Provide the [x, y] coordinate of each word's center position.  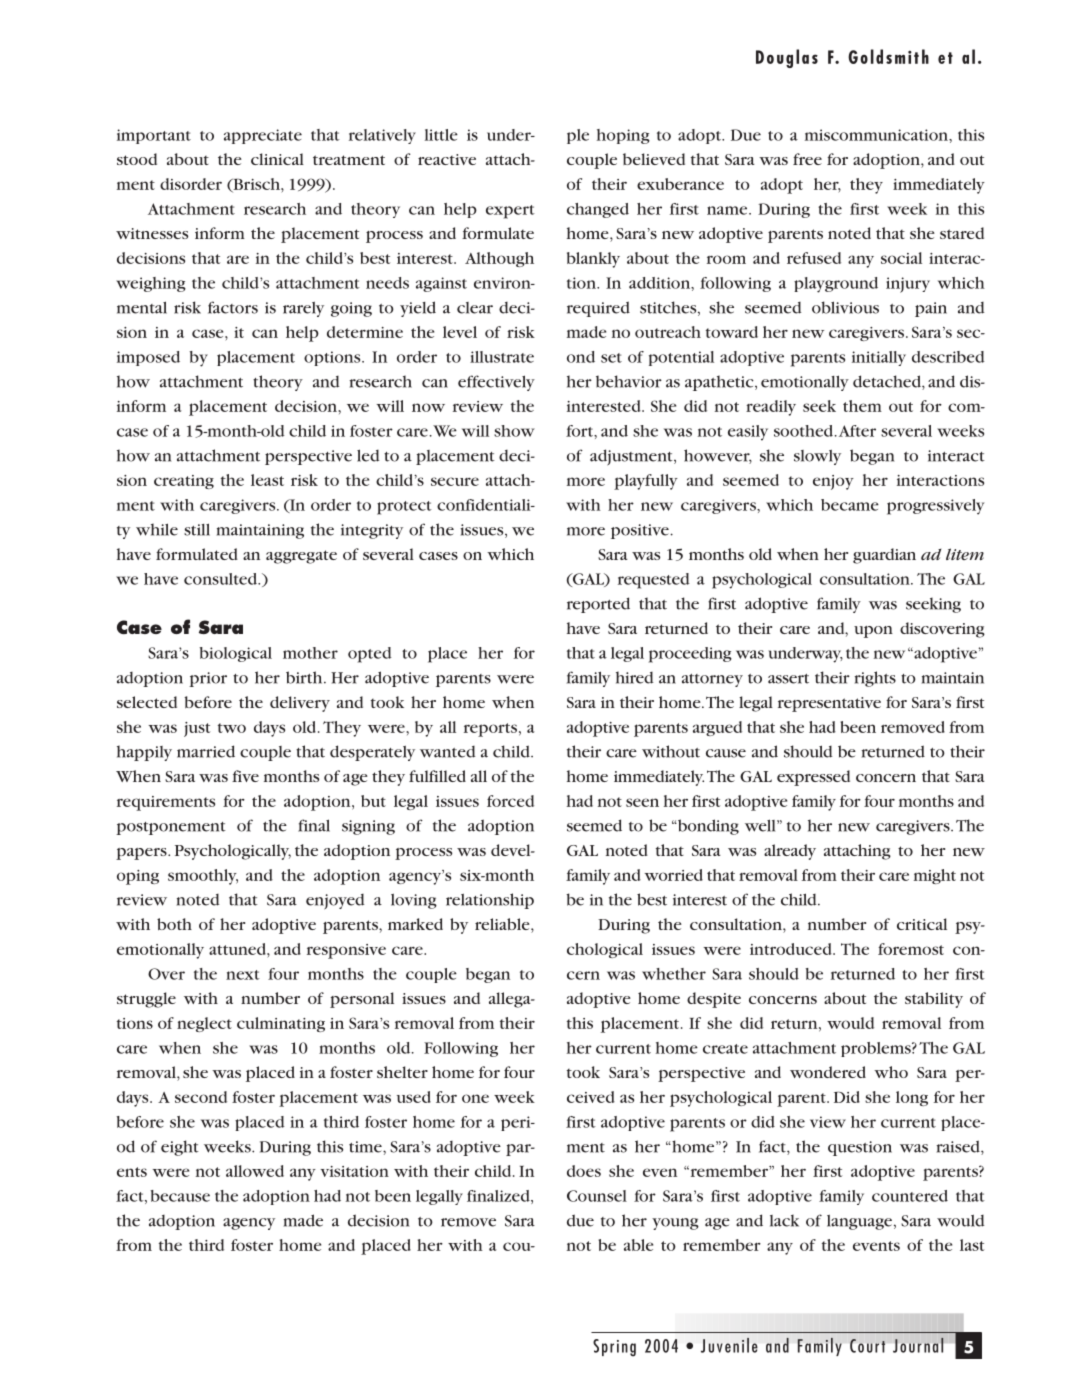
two [232, 728]
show [514, 431]
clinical [277, 159]
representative [829, 704]
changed [598, 210]
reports [490, 730]
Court [867, 1346]
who [891, 1072]
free [807, 159]
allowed [255, 1171]
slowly [817, 457]
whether [674, 974]
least [267, 480]
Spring [614, 1348]
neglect [204, 1024]
